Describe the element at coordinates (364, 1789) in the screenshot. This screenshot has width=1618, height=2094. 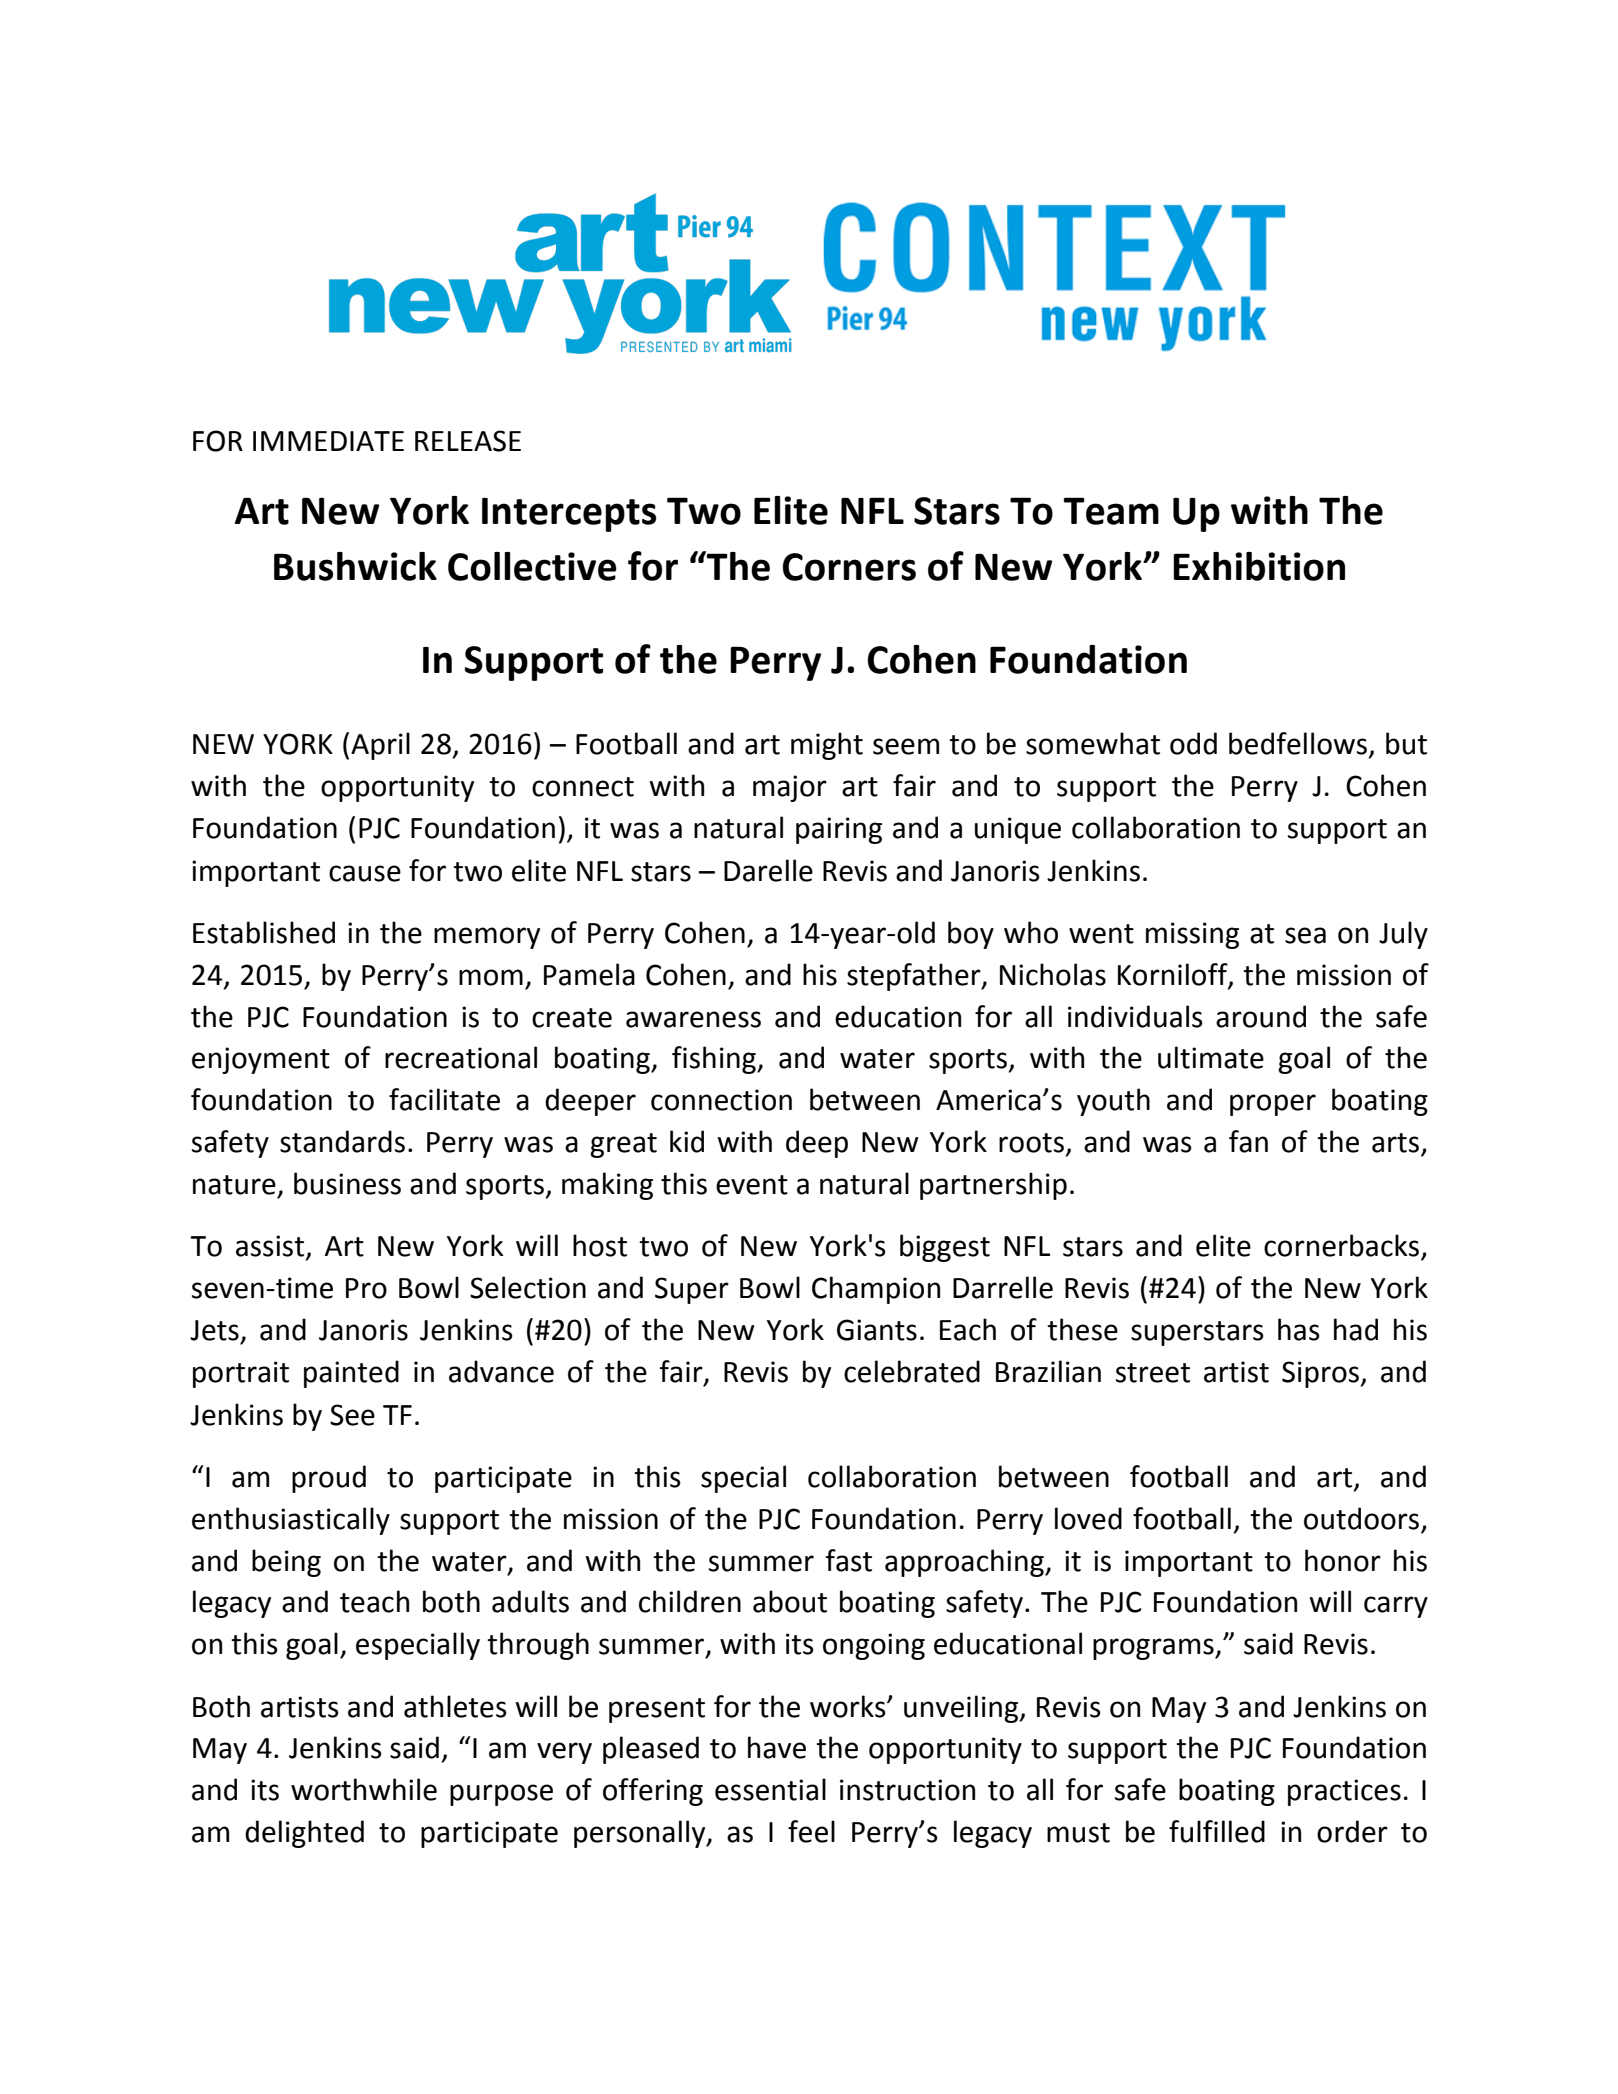
I see `worthwhile` at that location.
